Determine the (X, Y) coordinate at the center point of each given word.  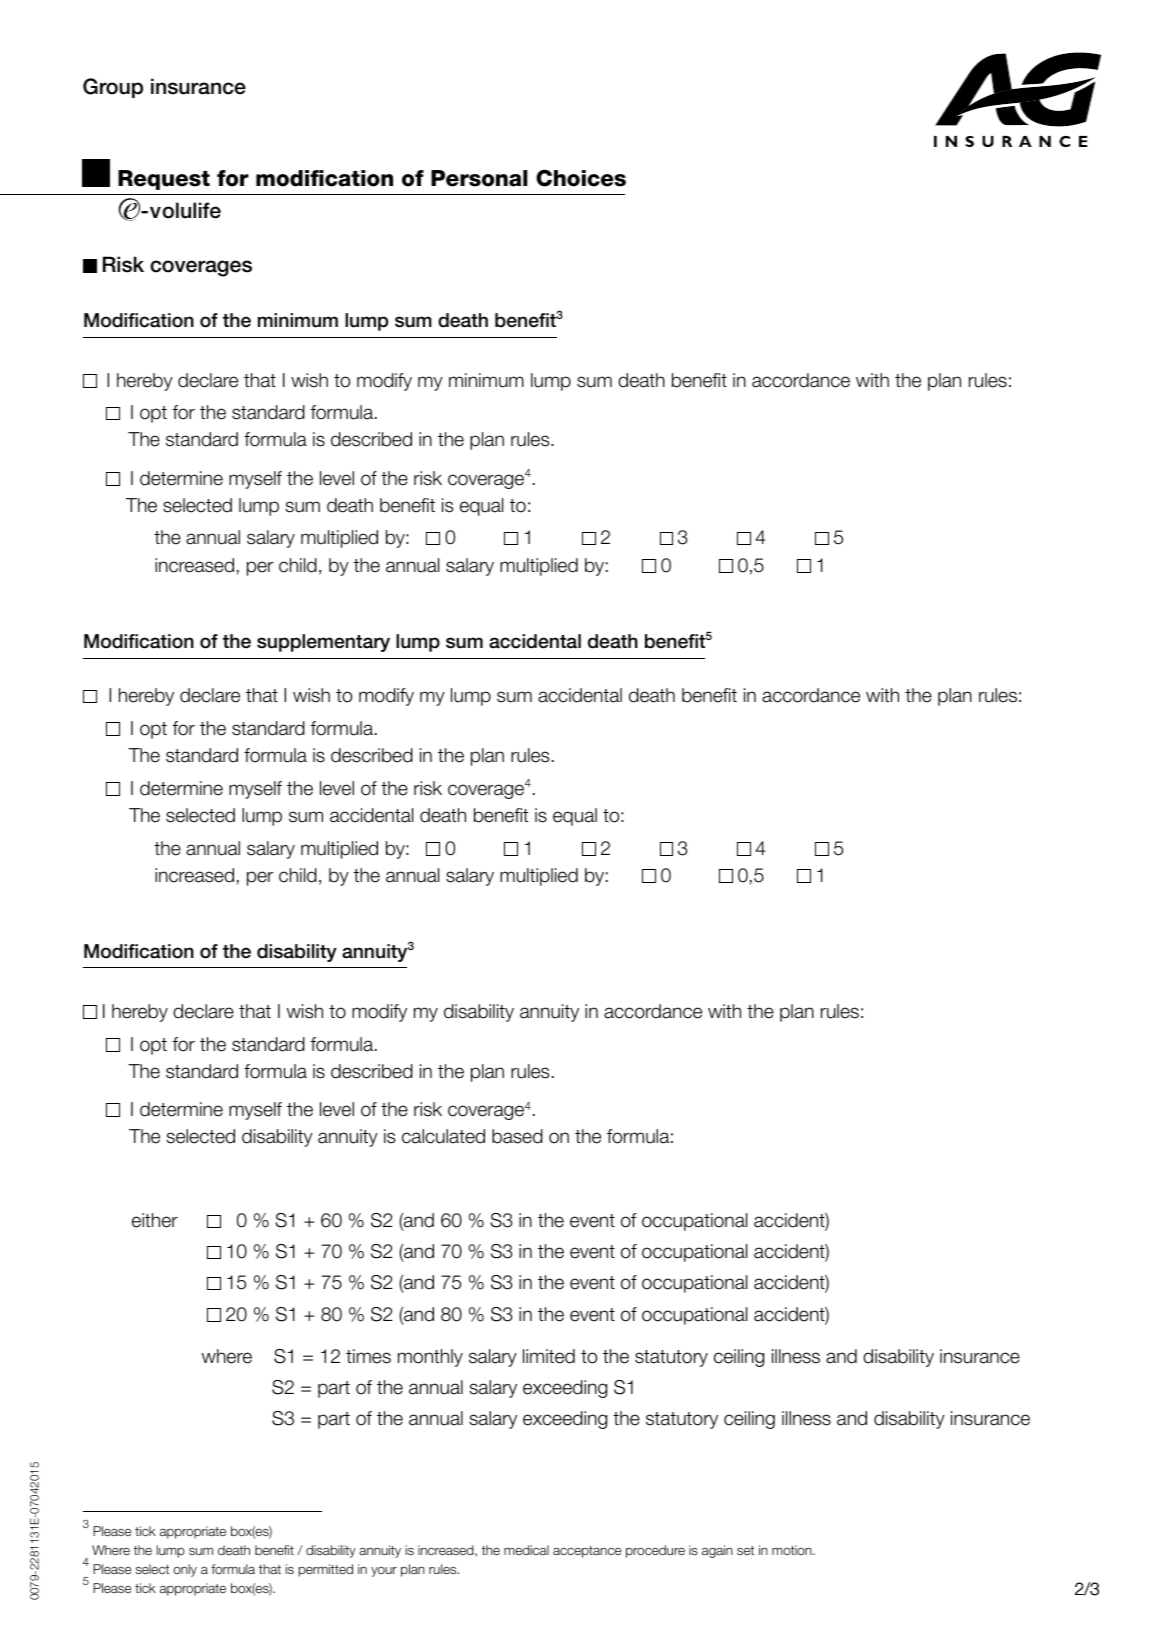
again (717, 1551)
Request (164, 180)
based (517, 1136)
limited (549, 1356)
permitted (326, 1570)
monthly (430, 1358)
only (185, 1570)
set (745, 1550)
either (155, 1220)
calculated (443, 1136)
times (368, 1356)
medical (526, 1550)
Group (113, 88)
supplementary (323, 643)
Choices (581, 178)
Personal (479, 178)
